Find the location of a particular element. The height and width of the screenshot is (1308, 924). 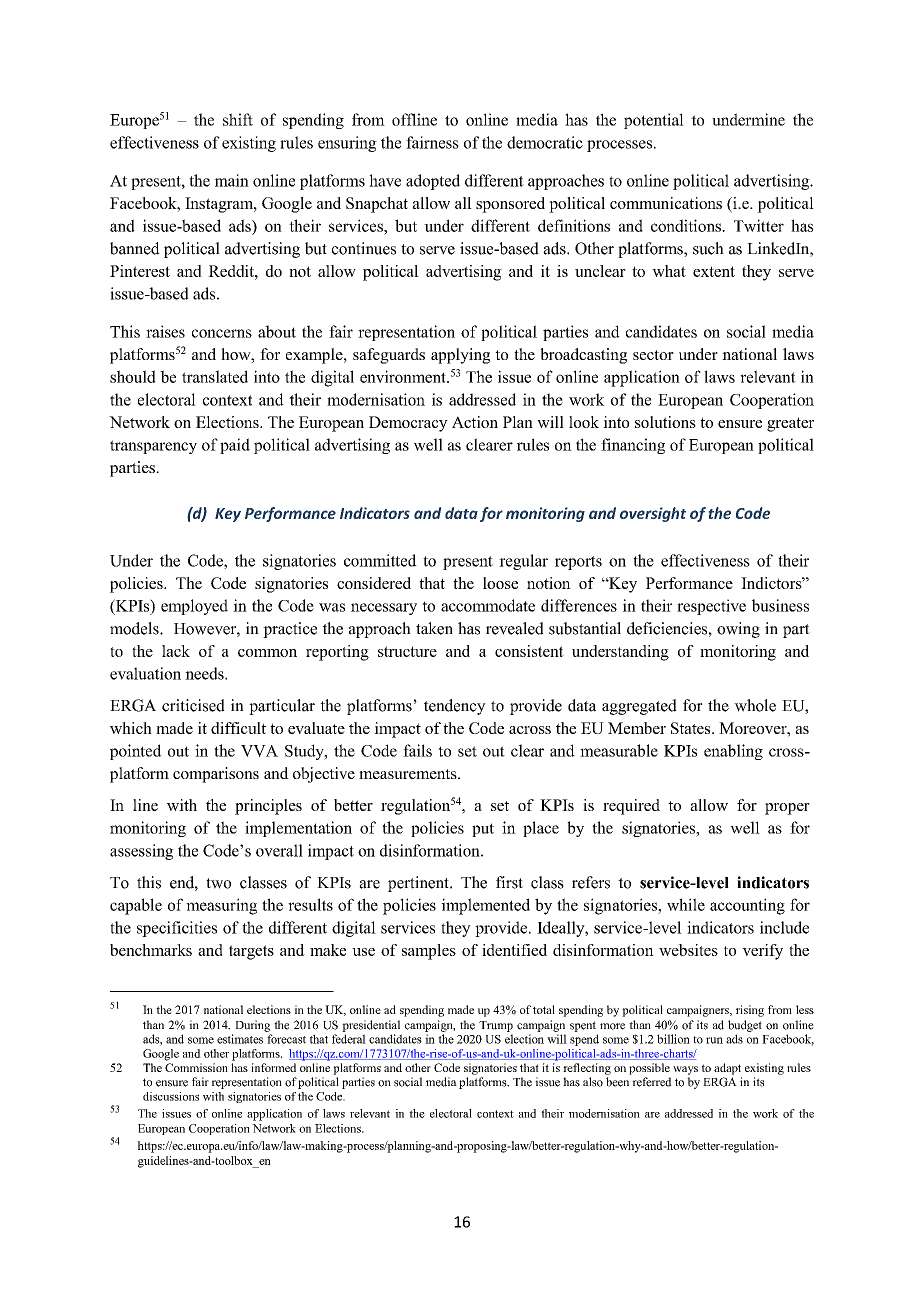

adopted is located at coordinates (433, 182).
